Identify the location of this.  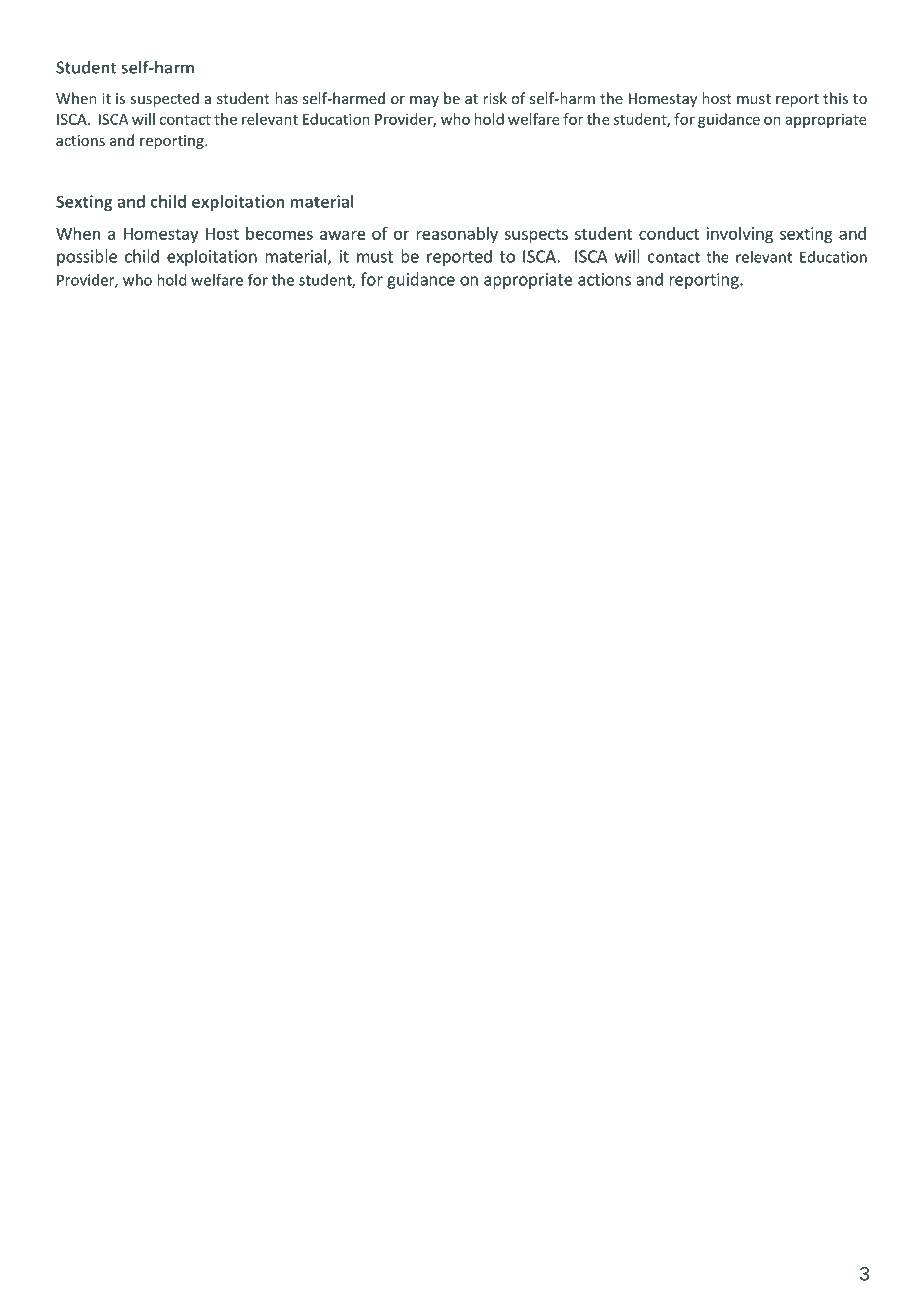
(835, 98).
